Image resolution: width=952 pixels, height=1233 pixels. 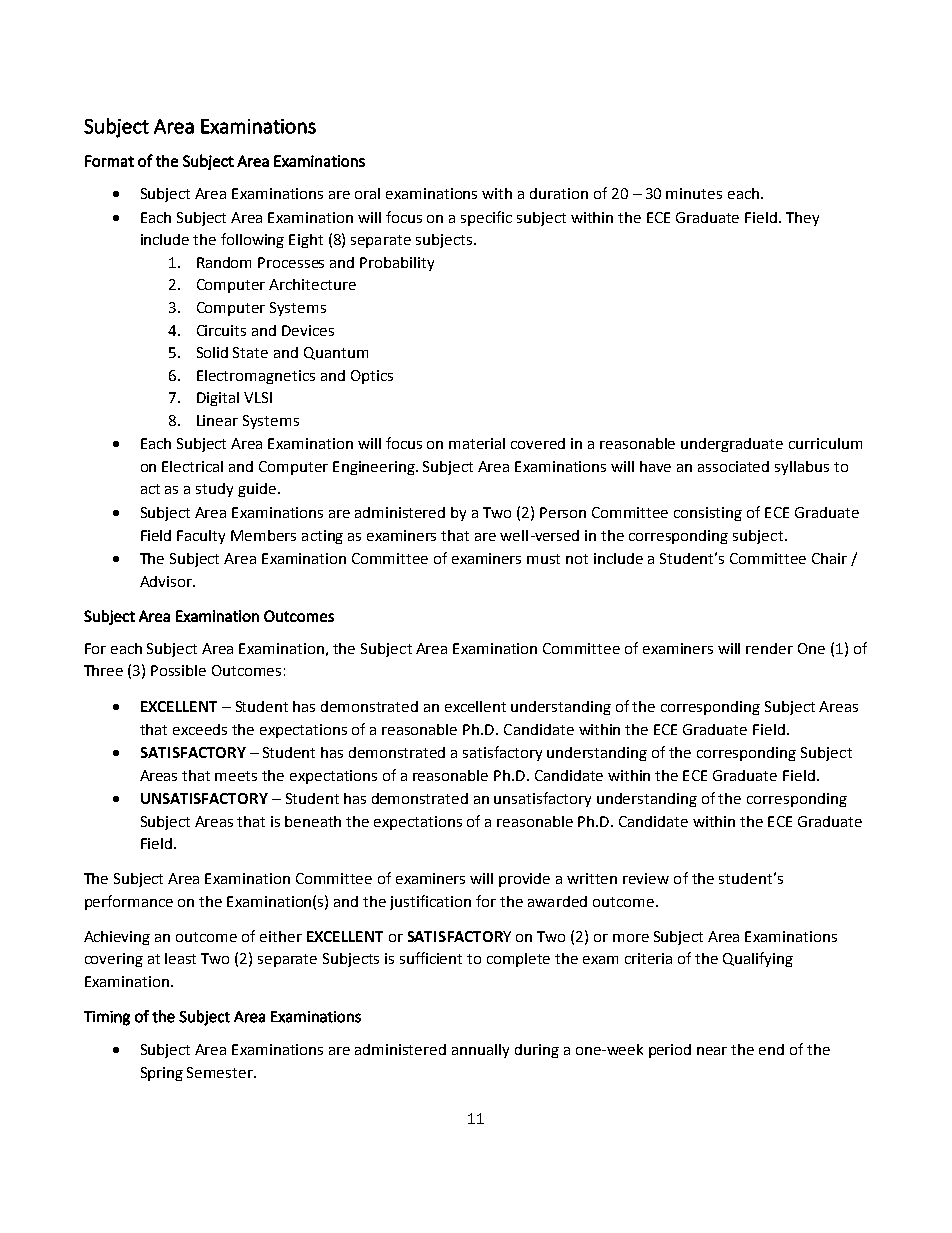 What do you see at coordinates (477, 443) in the image?
I see `material` at bounding box center [477, 443].
